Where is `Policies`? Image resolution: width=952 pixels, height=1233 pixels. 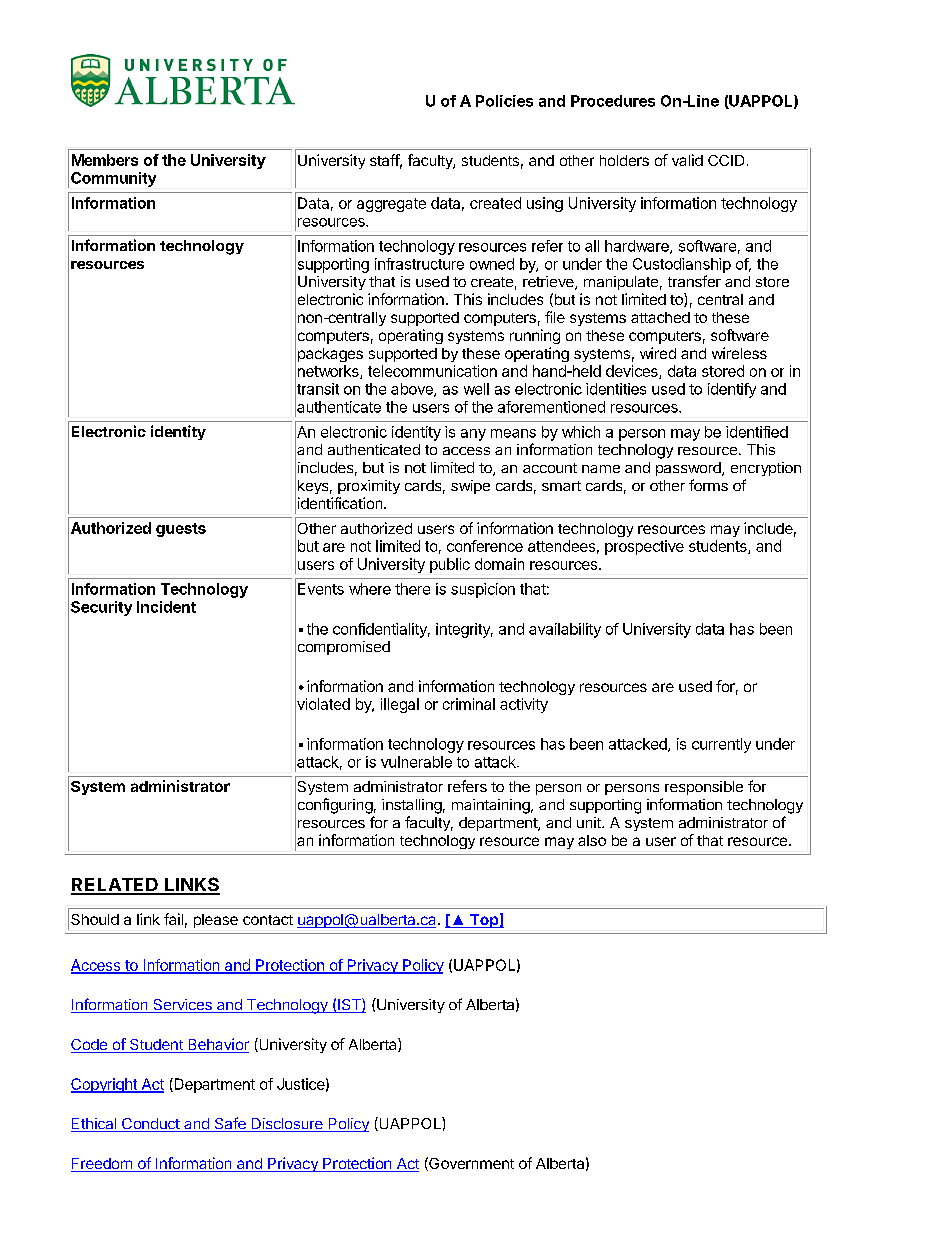
Policies is located at coordinates (504, 101).
